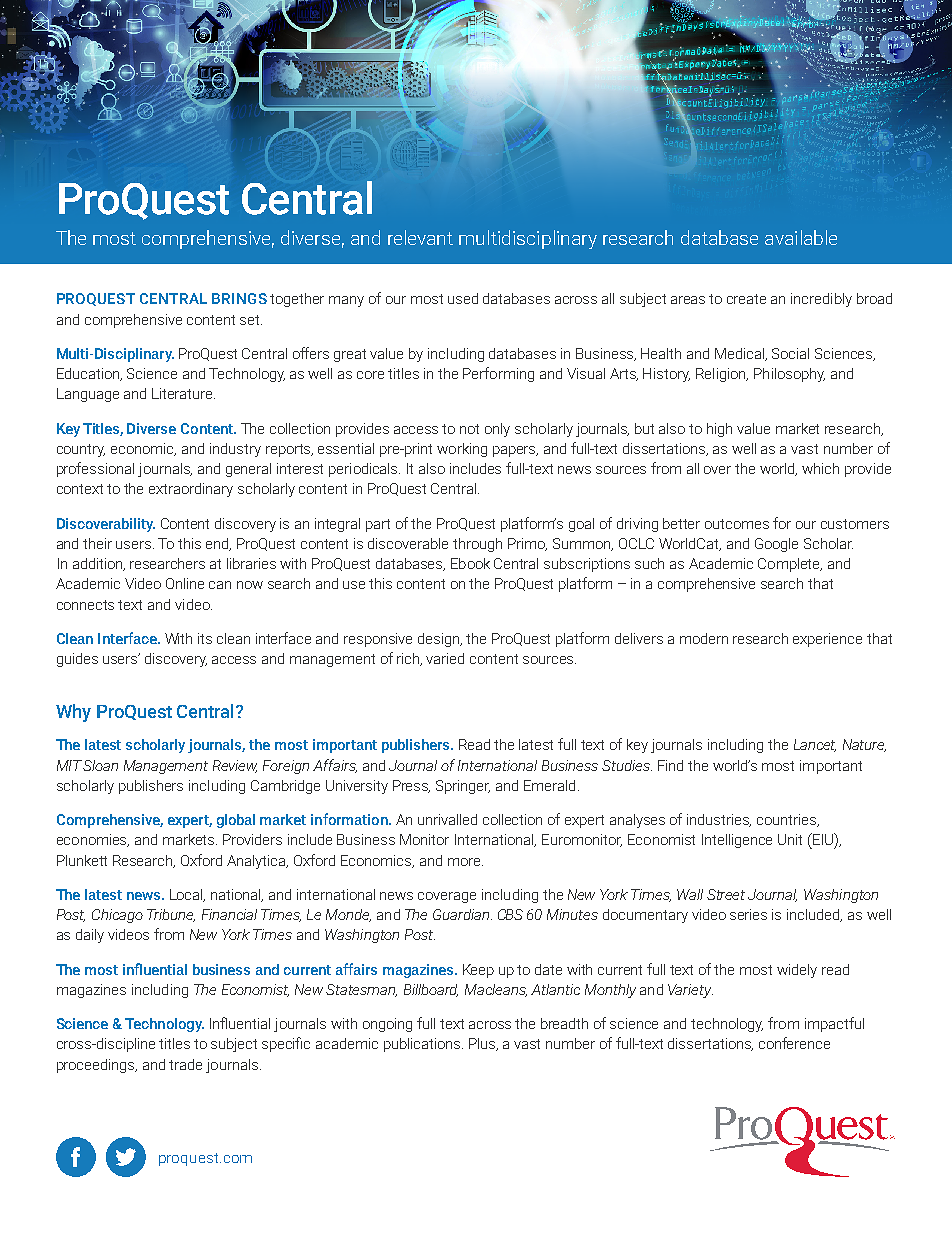 This screenshot has width=952, height=1233. I want to click on Ebook, so click(470, 563).
